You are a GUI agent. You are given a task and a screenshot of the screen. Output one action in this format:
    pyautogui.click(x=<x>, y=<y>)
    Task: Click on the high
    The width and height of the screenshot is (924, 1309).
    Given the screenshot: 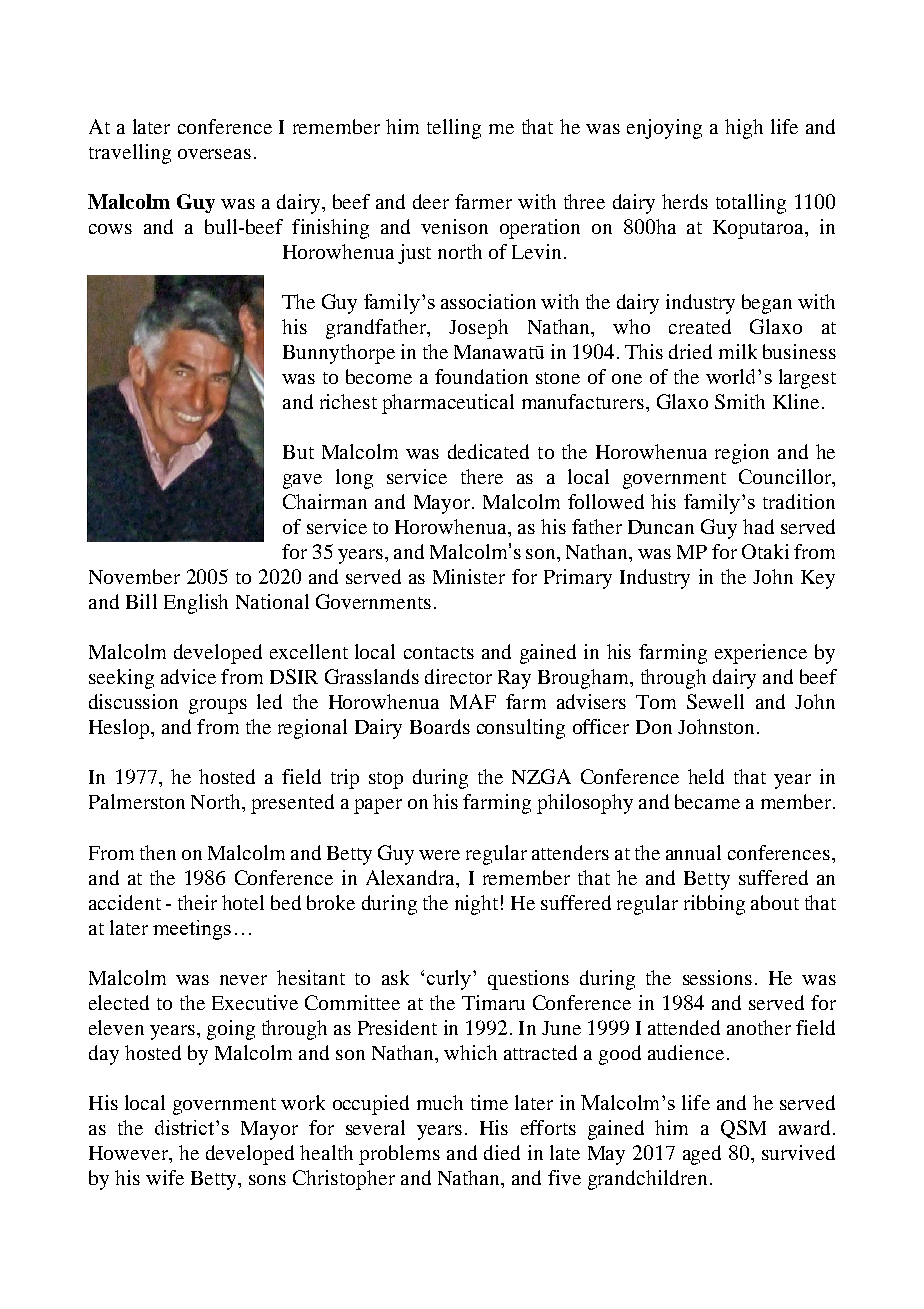 What is the action you would take?
    pyautogui.click(x=744, y=129)
